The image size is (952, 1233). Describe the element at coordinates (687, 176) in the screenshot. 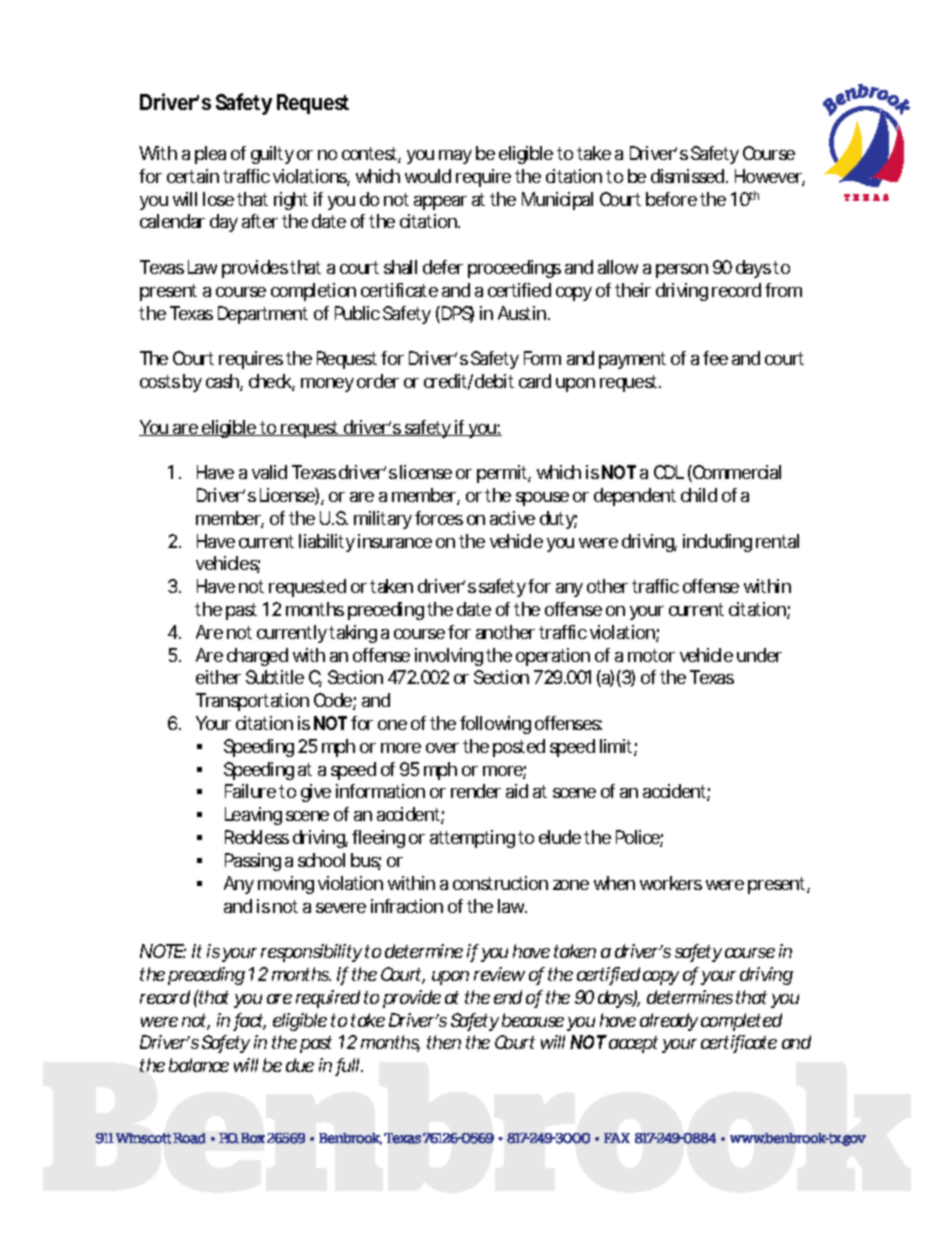

I see `dismissed` at that location.
